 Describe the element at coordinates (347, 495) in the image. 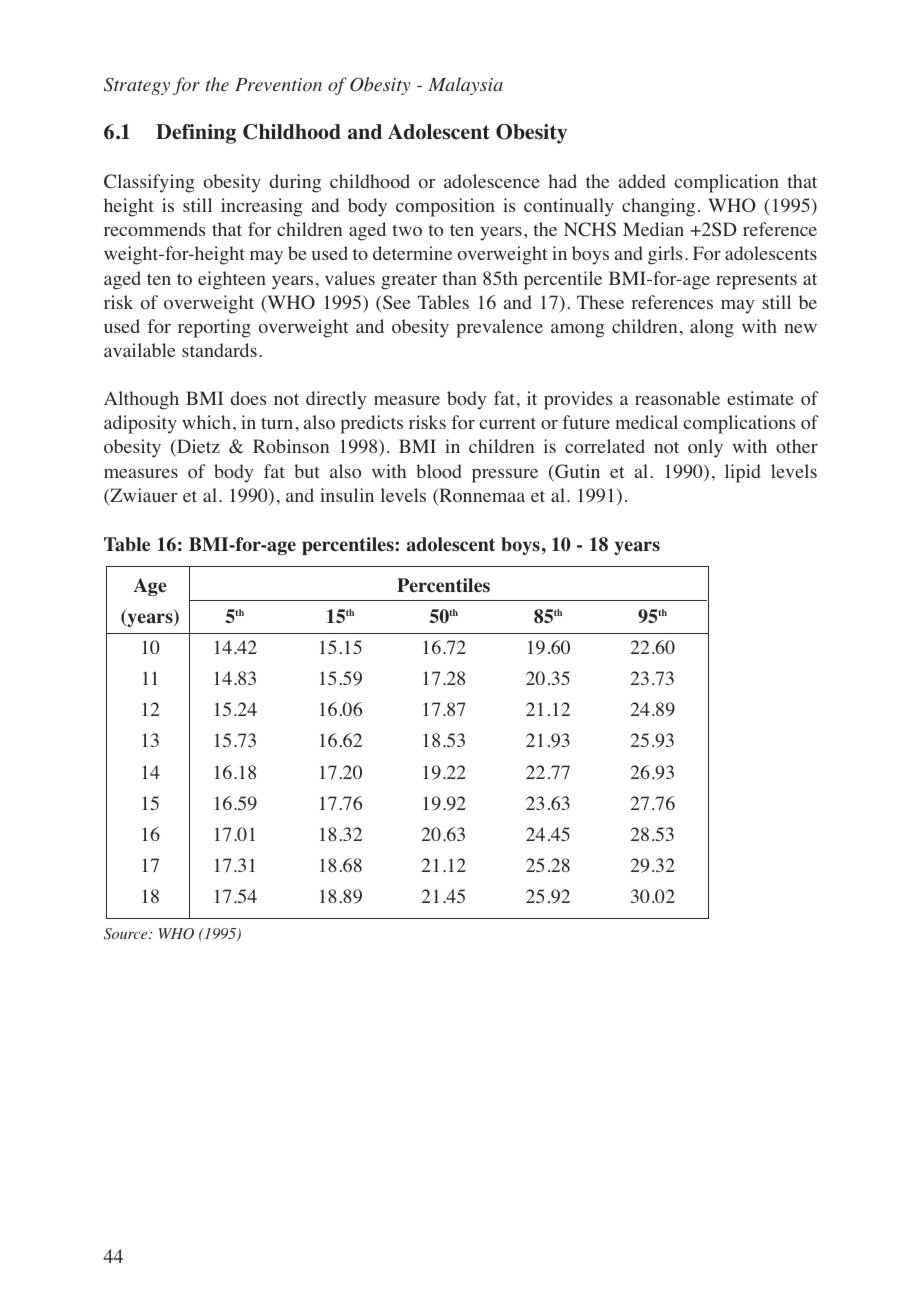

I see `insulin` at that location.
